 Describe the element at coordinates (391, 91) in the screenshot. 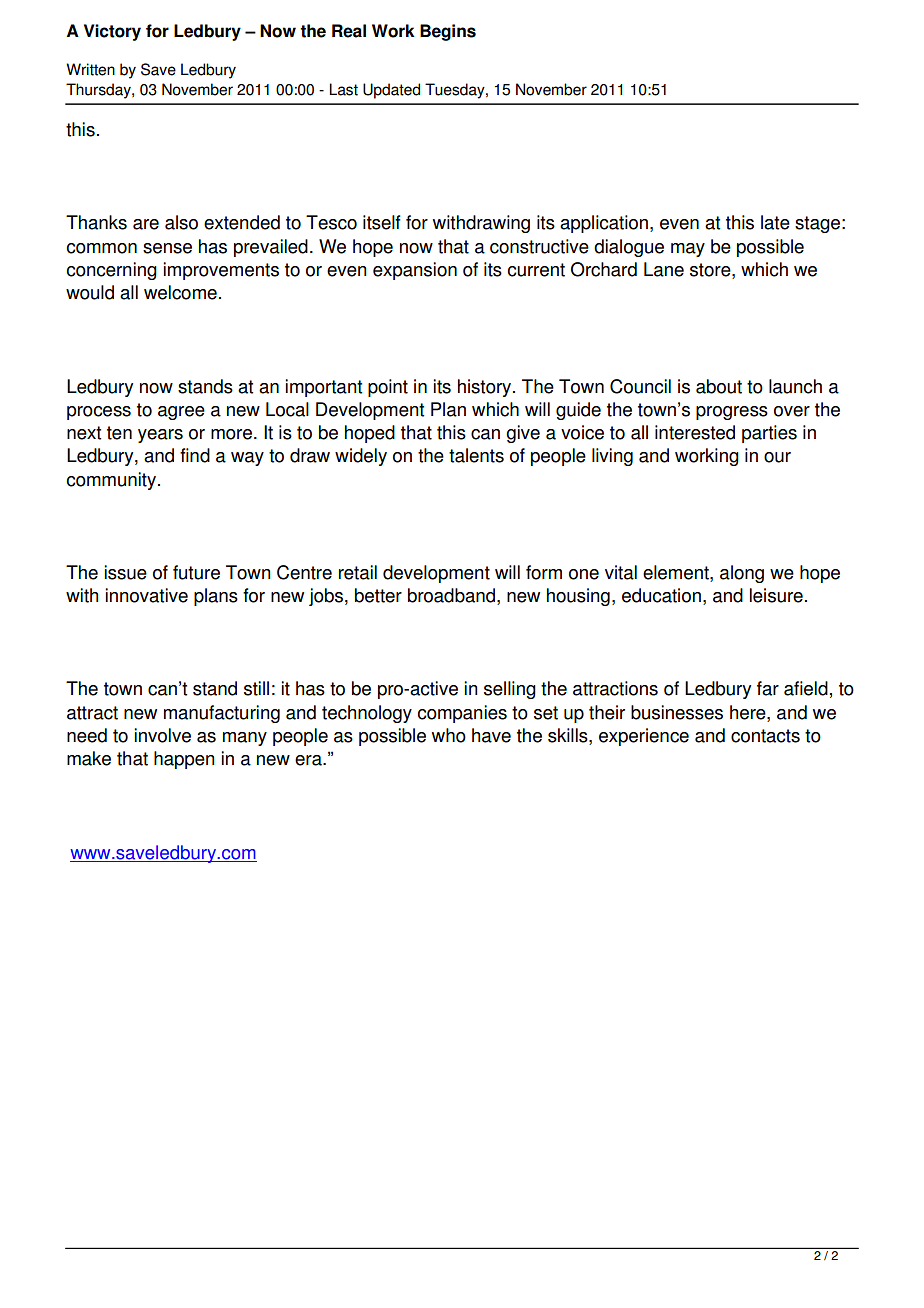

I see `Updated` at that location.
